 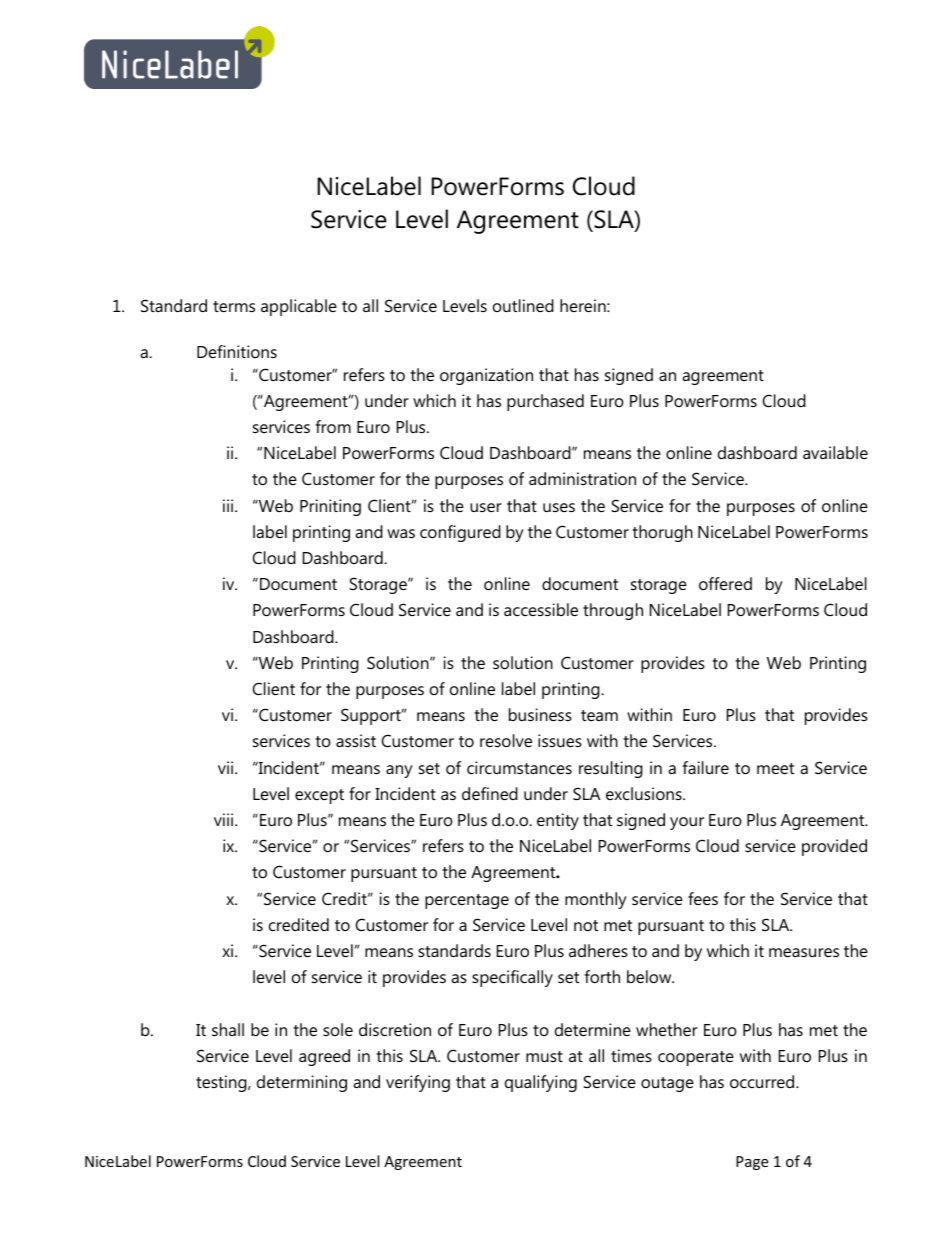 What do you see at coordinates (725, 583) in the screenshot?
I see `offered` at bounding box center [725, 583].
